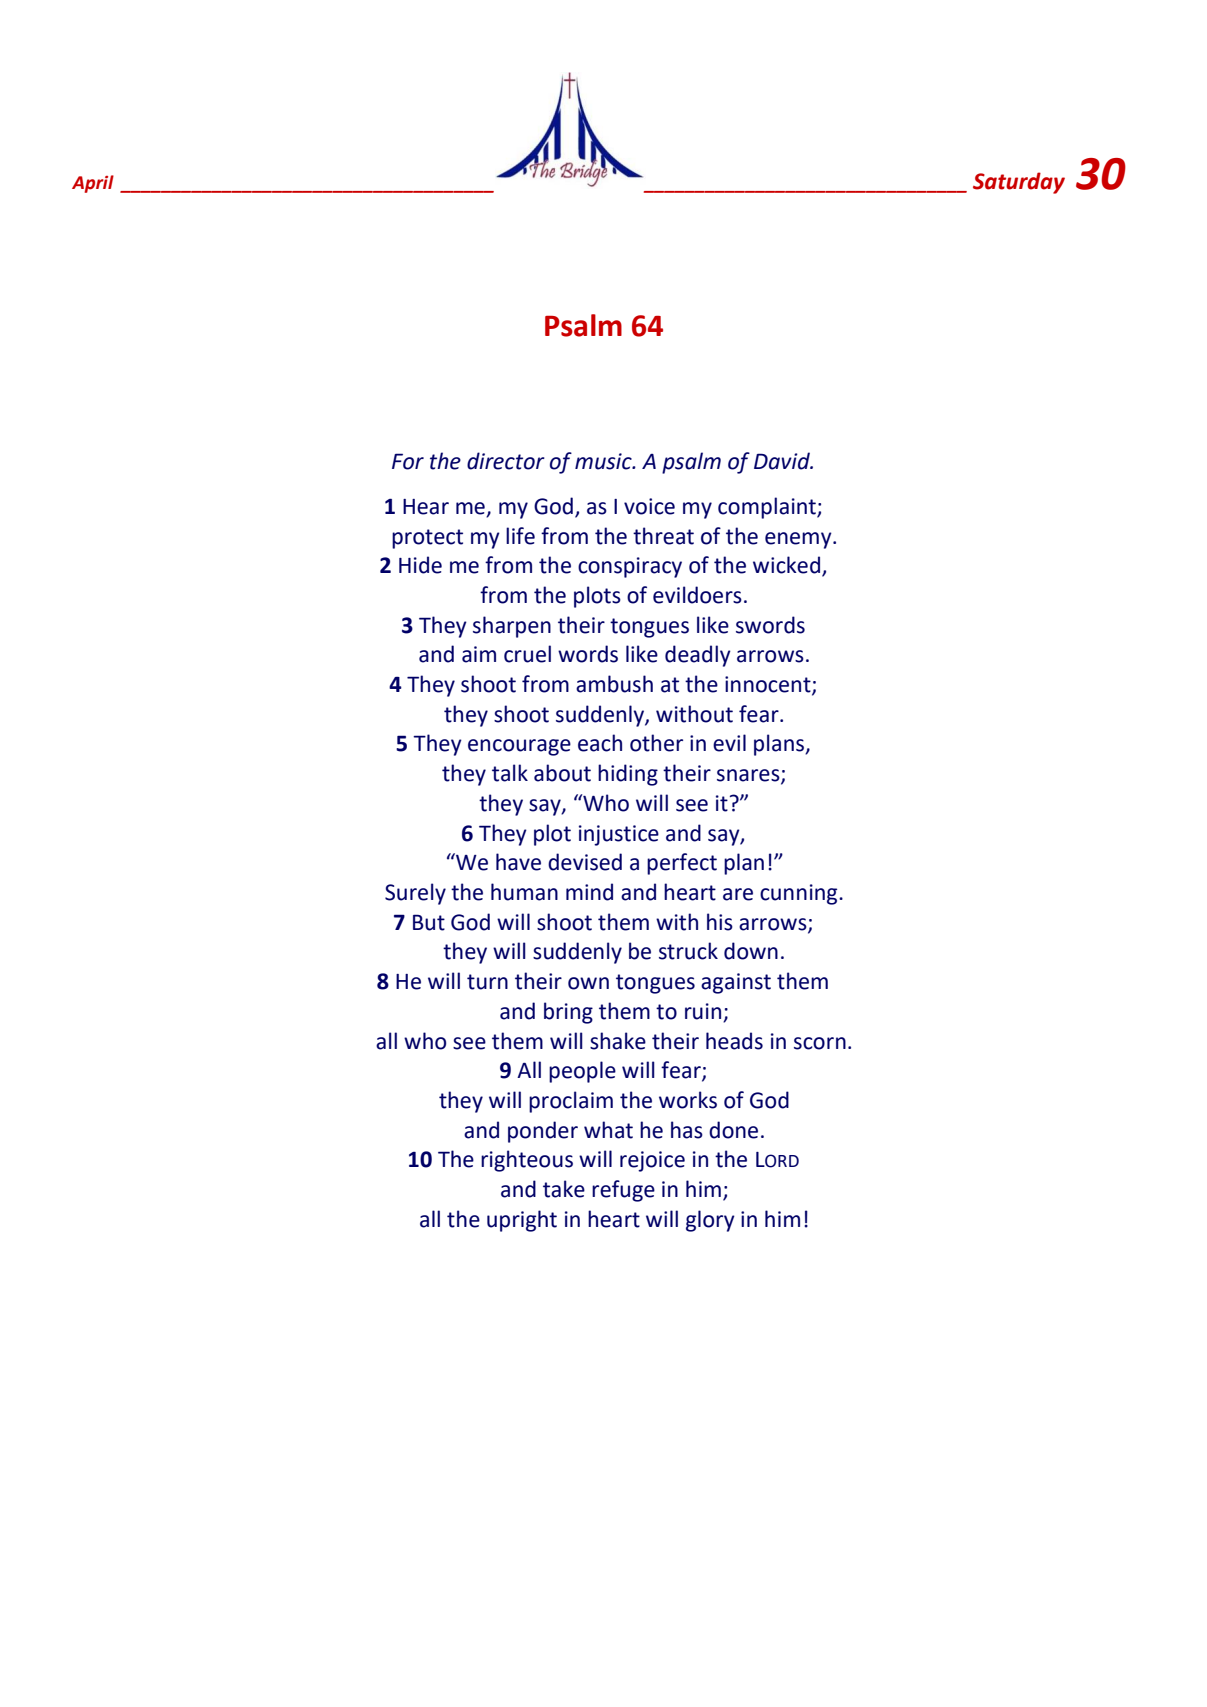 This screenshot has width=1207, height=1707. I want to click on April, so click(93, 184).
